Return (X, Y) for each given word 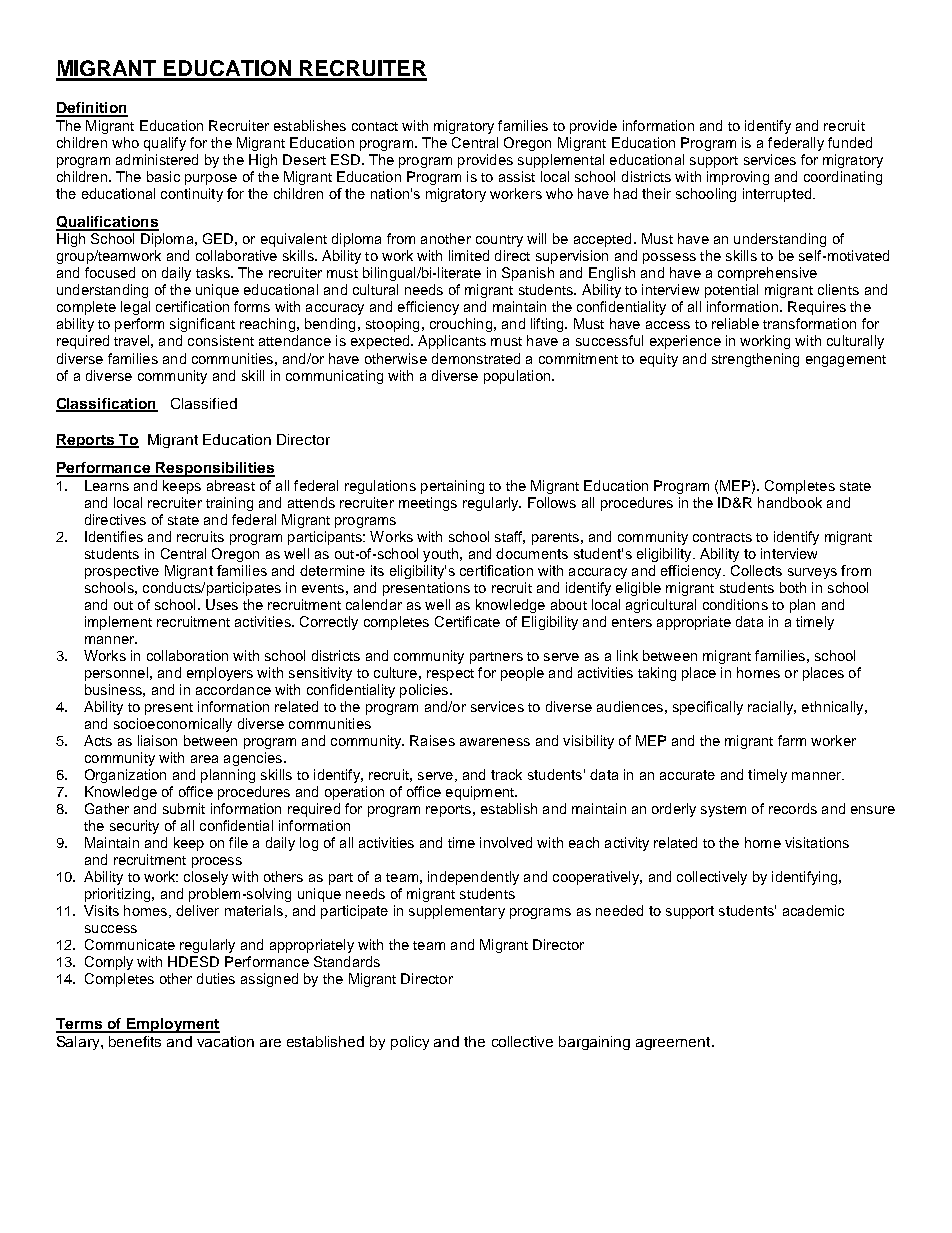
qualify (165, 144)
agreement (674, 1043)
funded (850, 142)
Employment (172, 1025)
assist (517, 176)
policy (410, 1043)
